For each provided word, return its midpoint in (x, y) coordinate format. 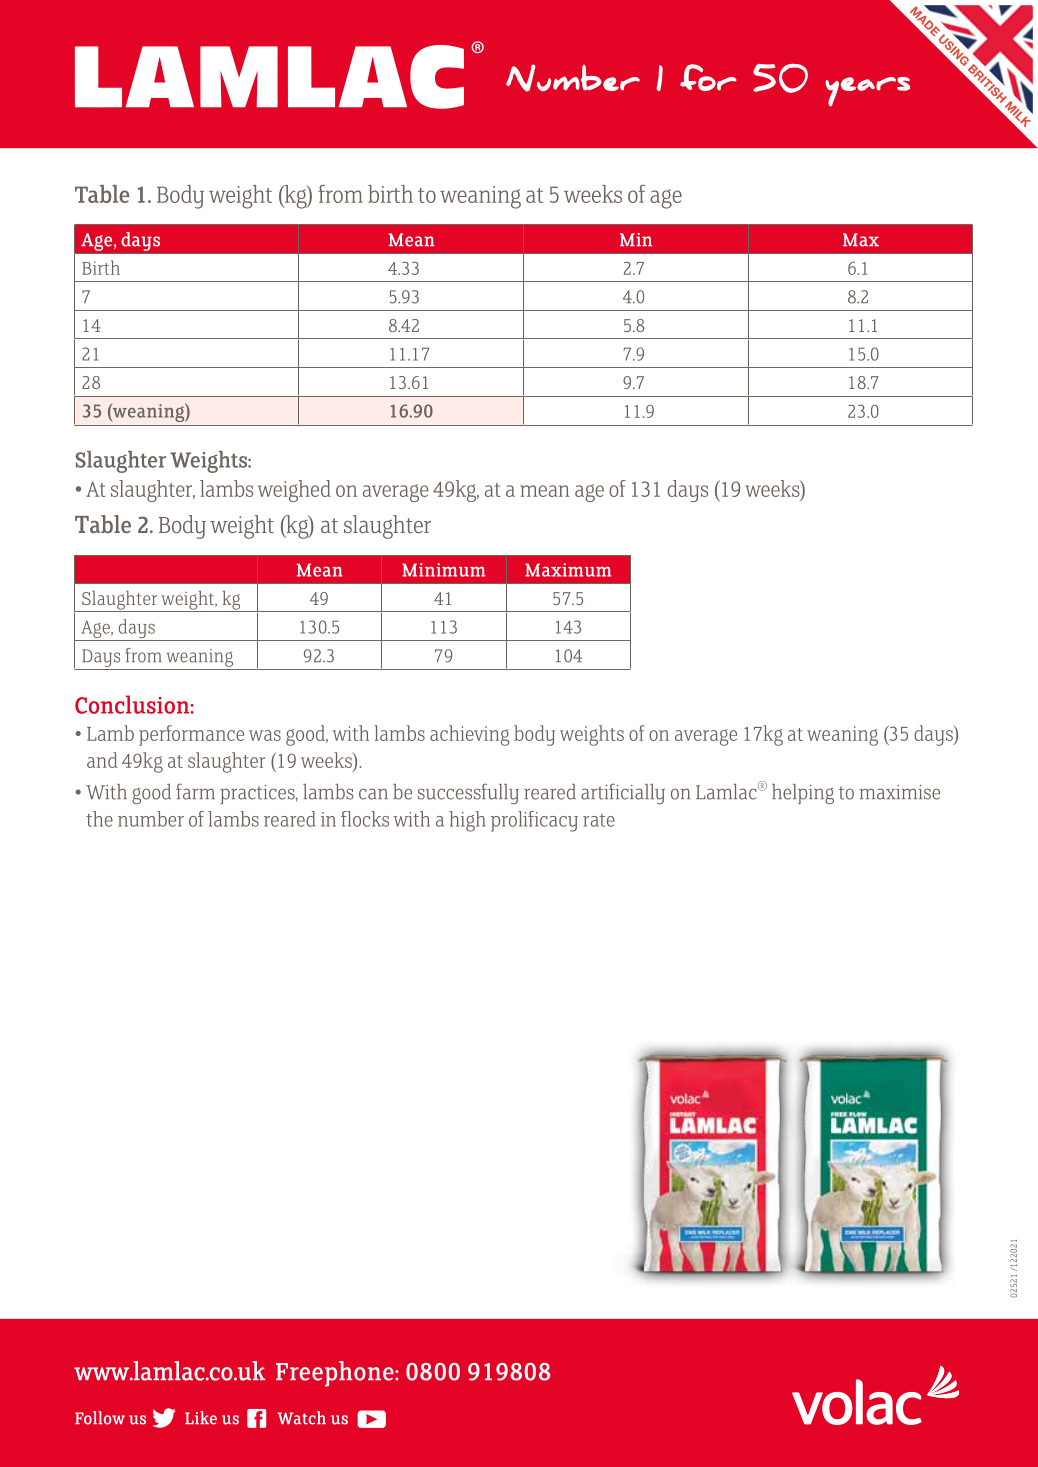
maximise (899, 792)
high (467, 821)
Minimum (443, 570)
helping (803, 794)
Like (201, 1418)
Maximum (568, 570)
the (99, 819)
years (867, 92)
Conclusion (133, 704)
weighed (294, 491)
